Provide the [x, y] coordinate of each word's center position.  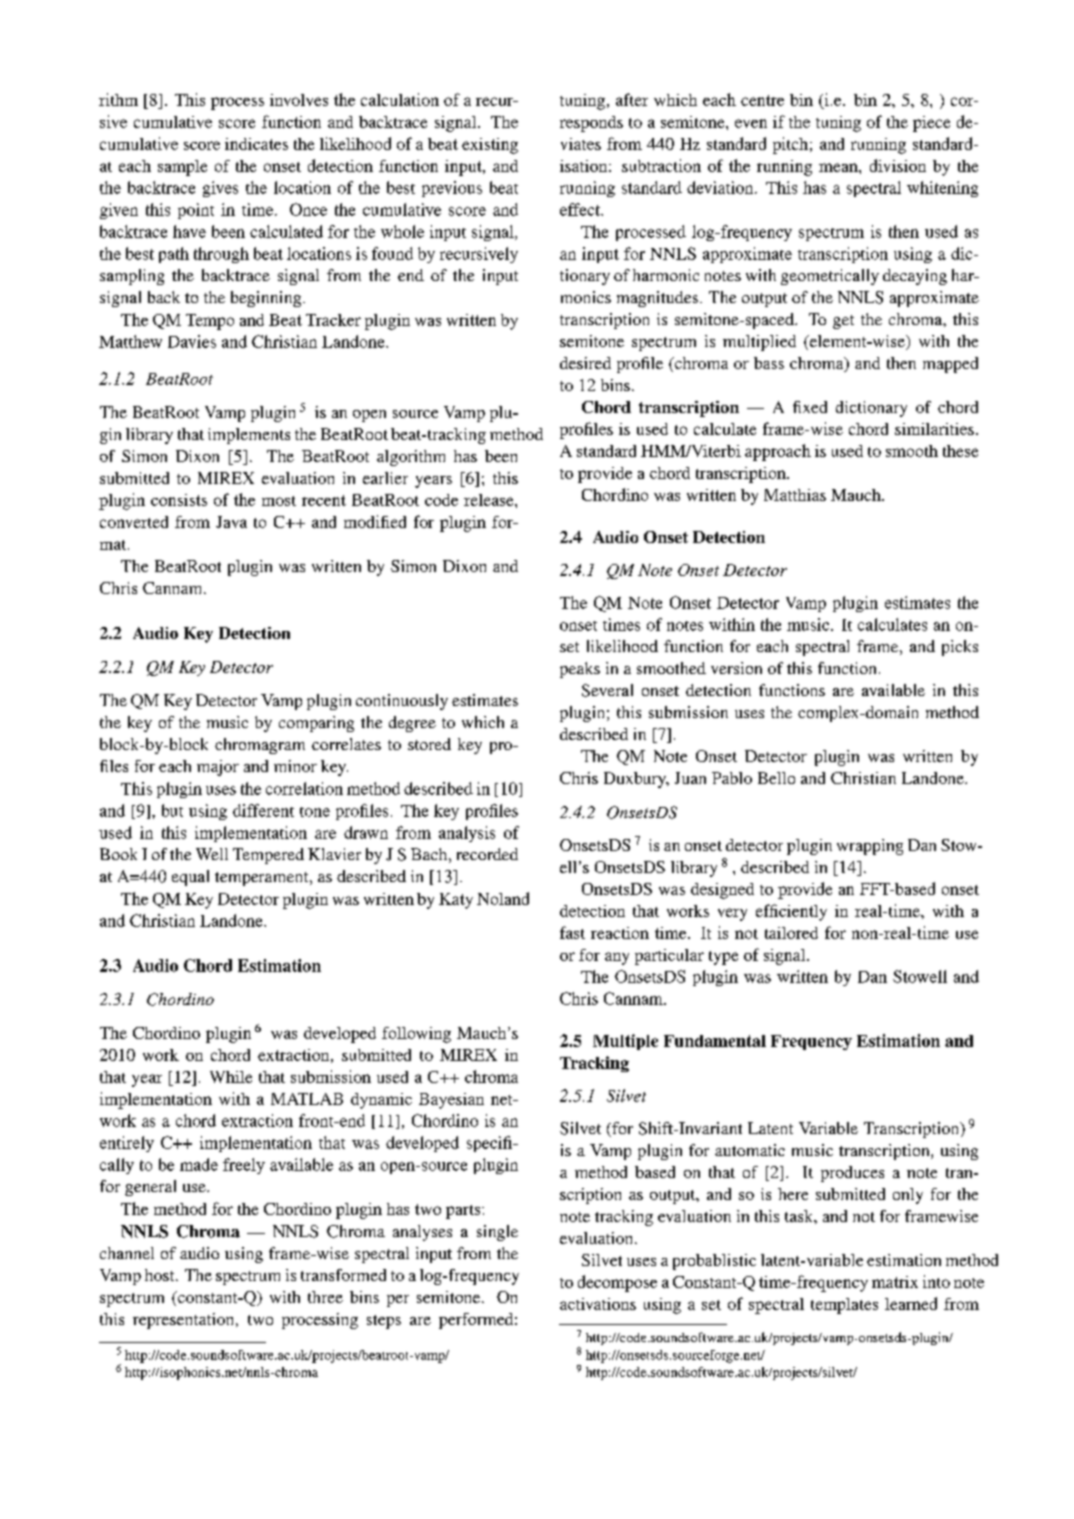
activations [598, 1304]
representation [185, 1321]
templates [844, 1306]
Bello [776, 778]
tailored [791, 933]
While [231, 1077]
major [218, 768]
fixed [810, 407]
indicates [256, 144]
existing [490, 146]
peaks [580, 670]
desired [585, 363]
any [617, 958]
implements [249, 436]
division [898, 165]
